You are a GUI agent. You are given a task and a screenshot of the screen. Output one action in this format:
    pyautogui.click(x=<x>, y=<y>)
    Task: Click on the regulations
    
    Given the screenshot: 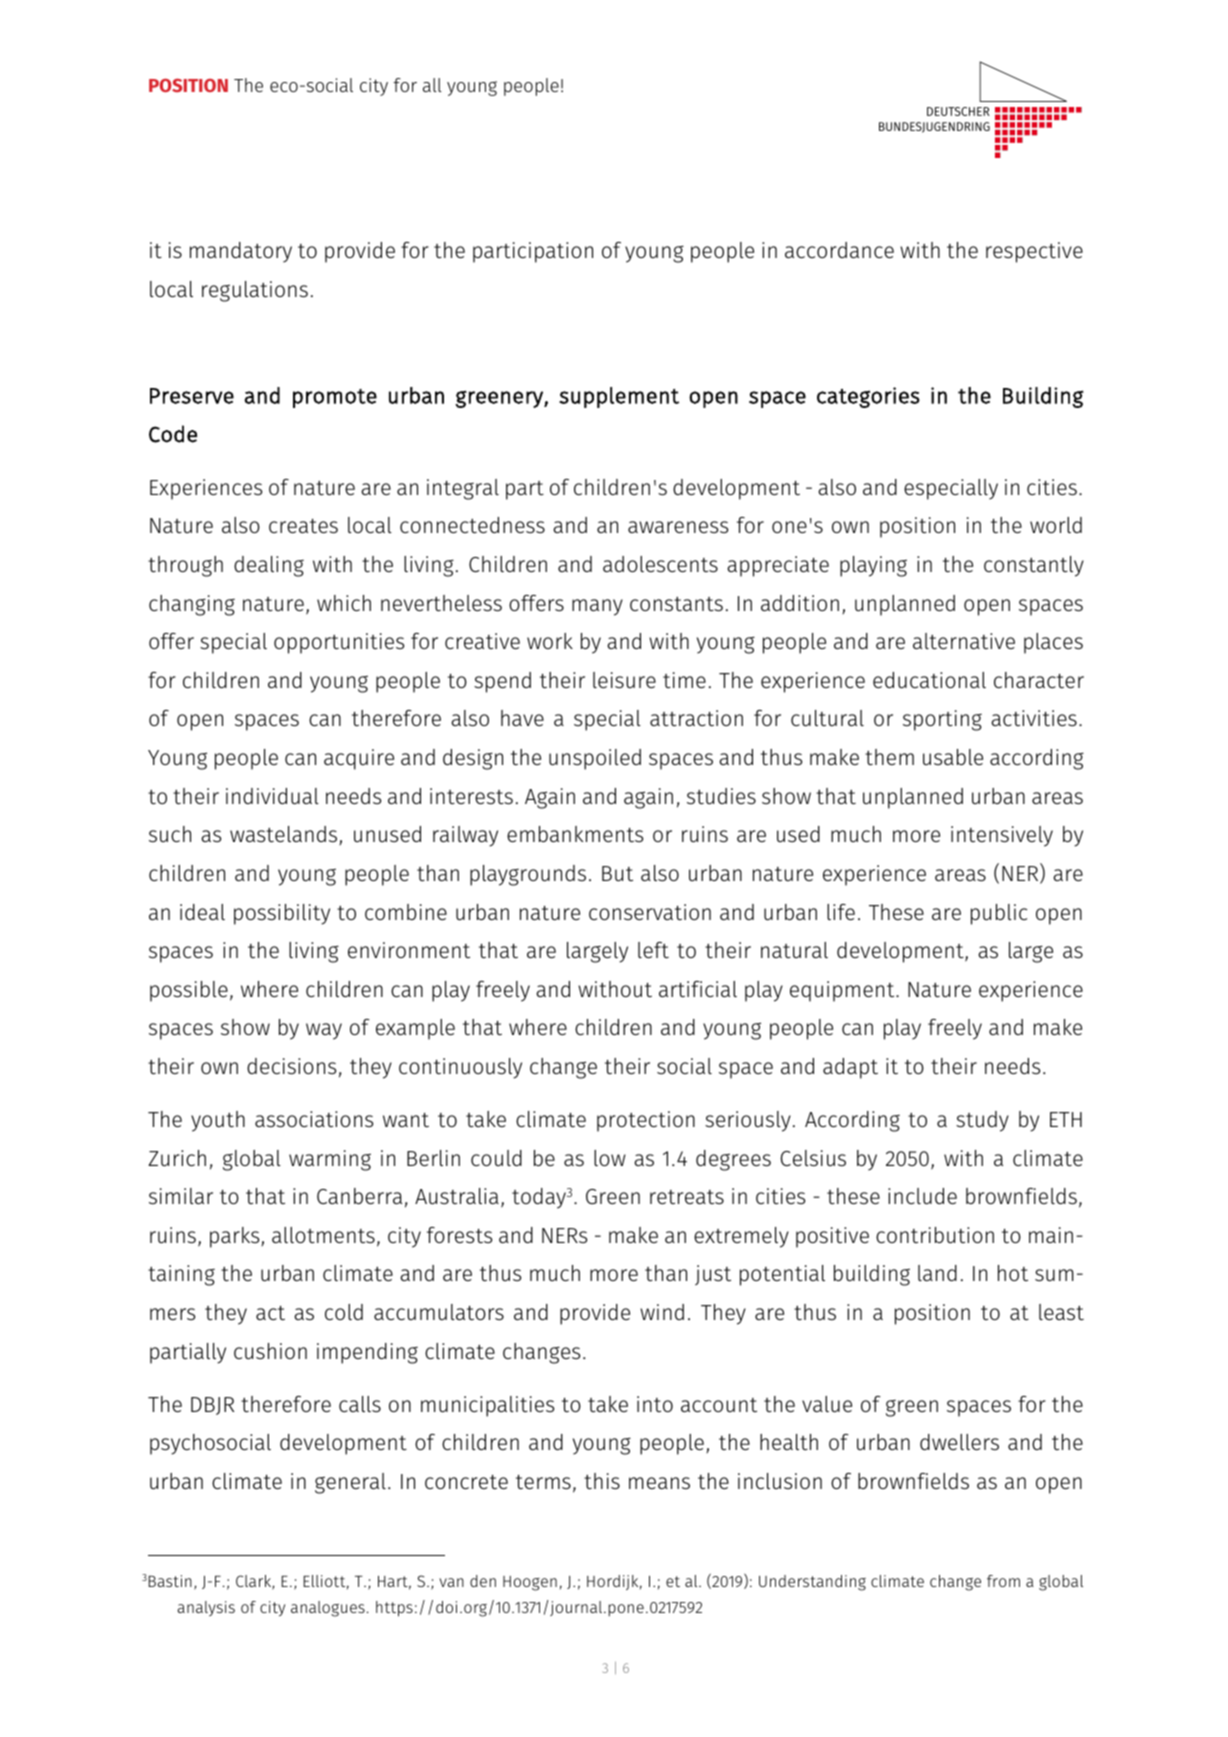 What is the action you would take?
    pyautogui.click(x=255, y=291)
